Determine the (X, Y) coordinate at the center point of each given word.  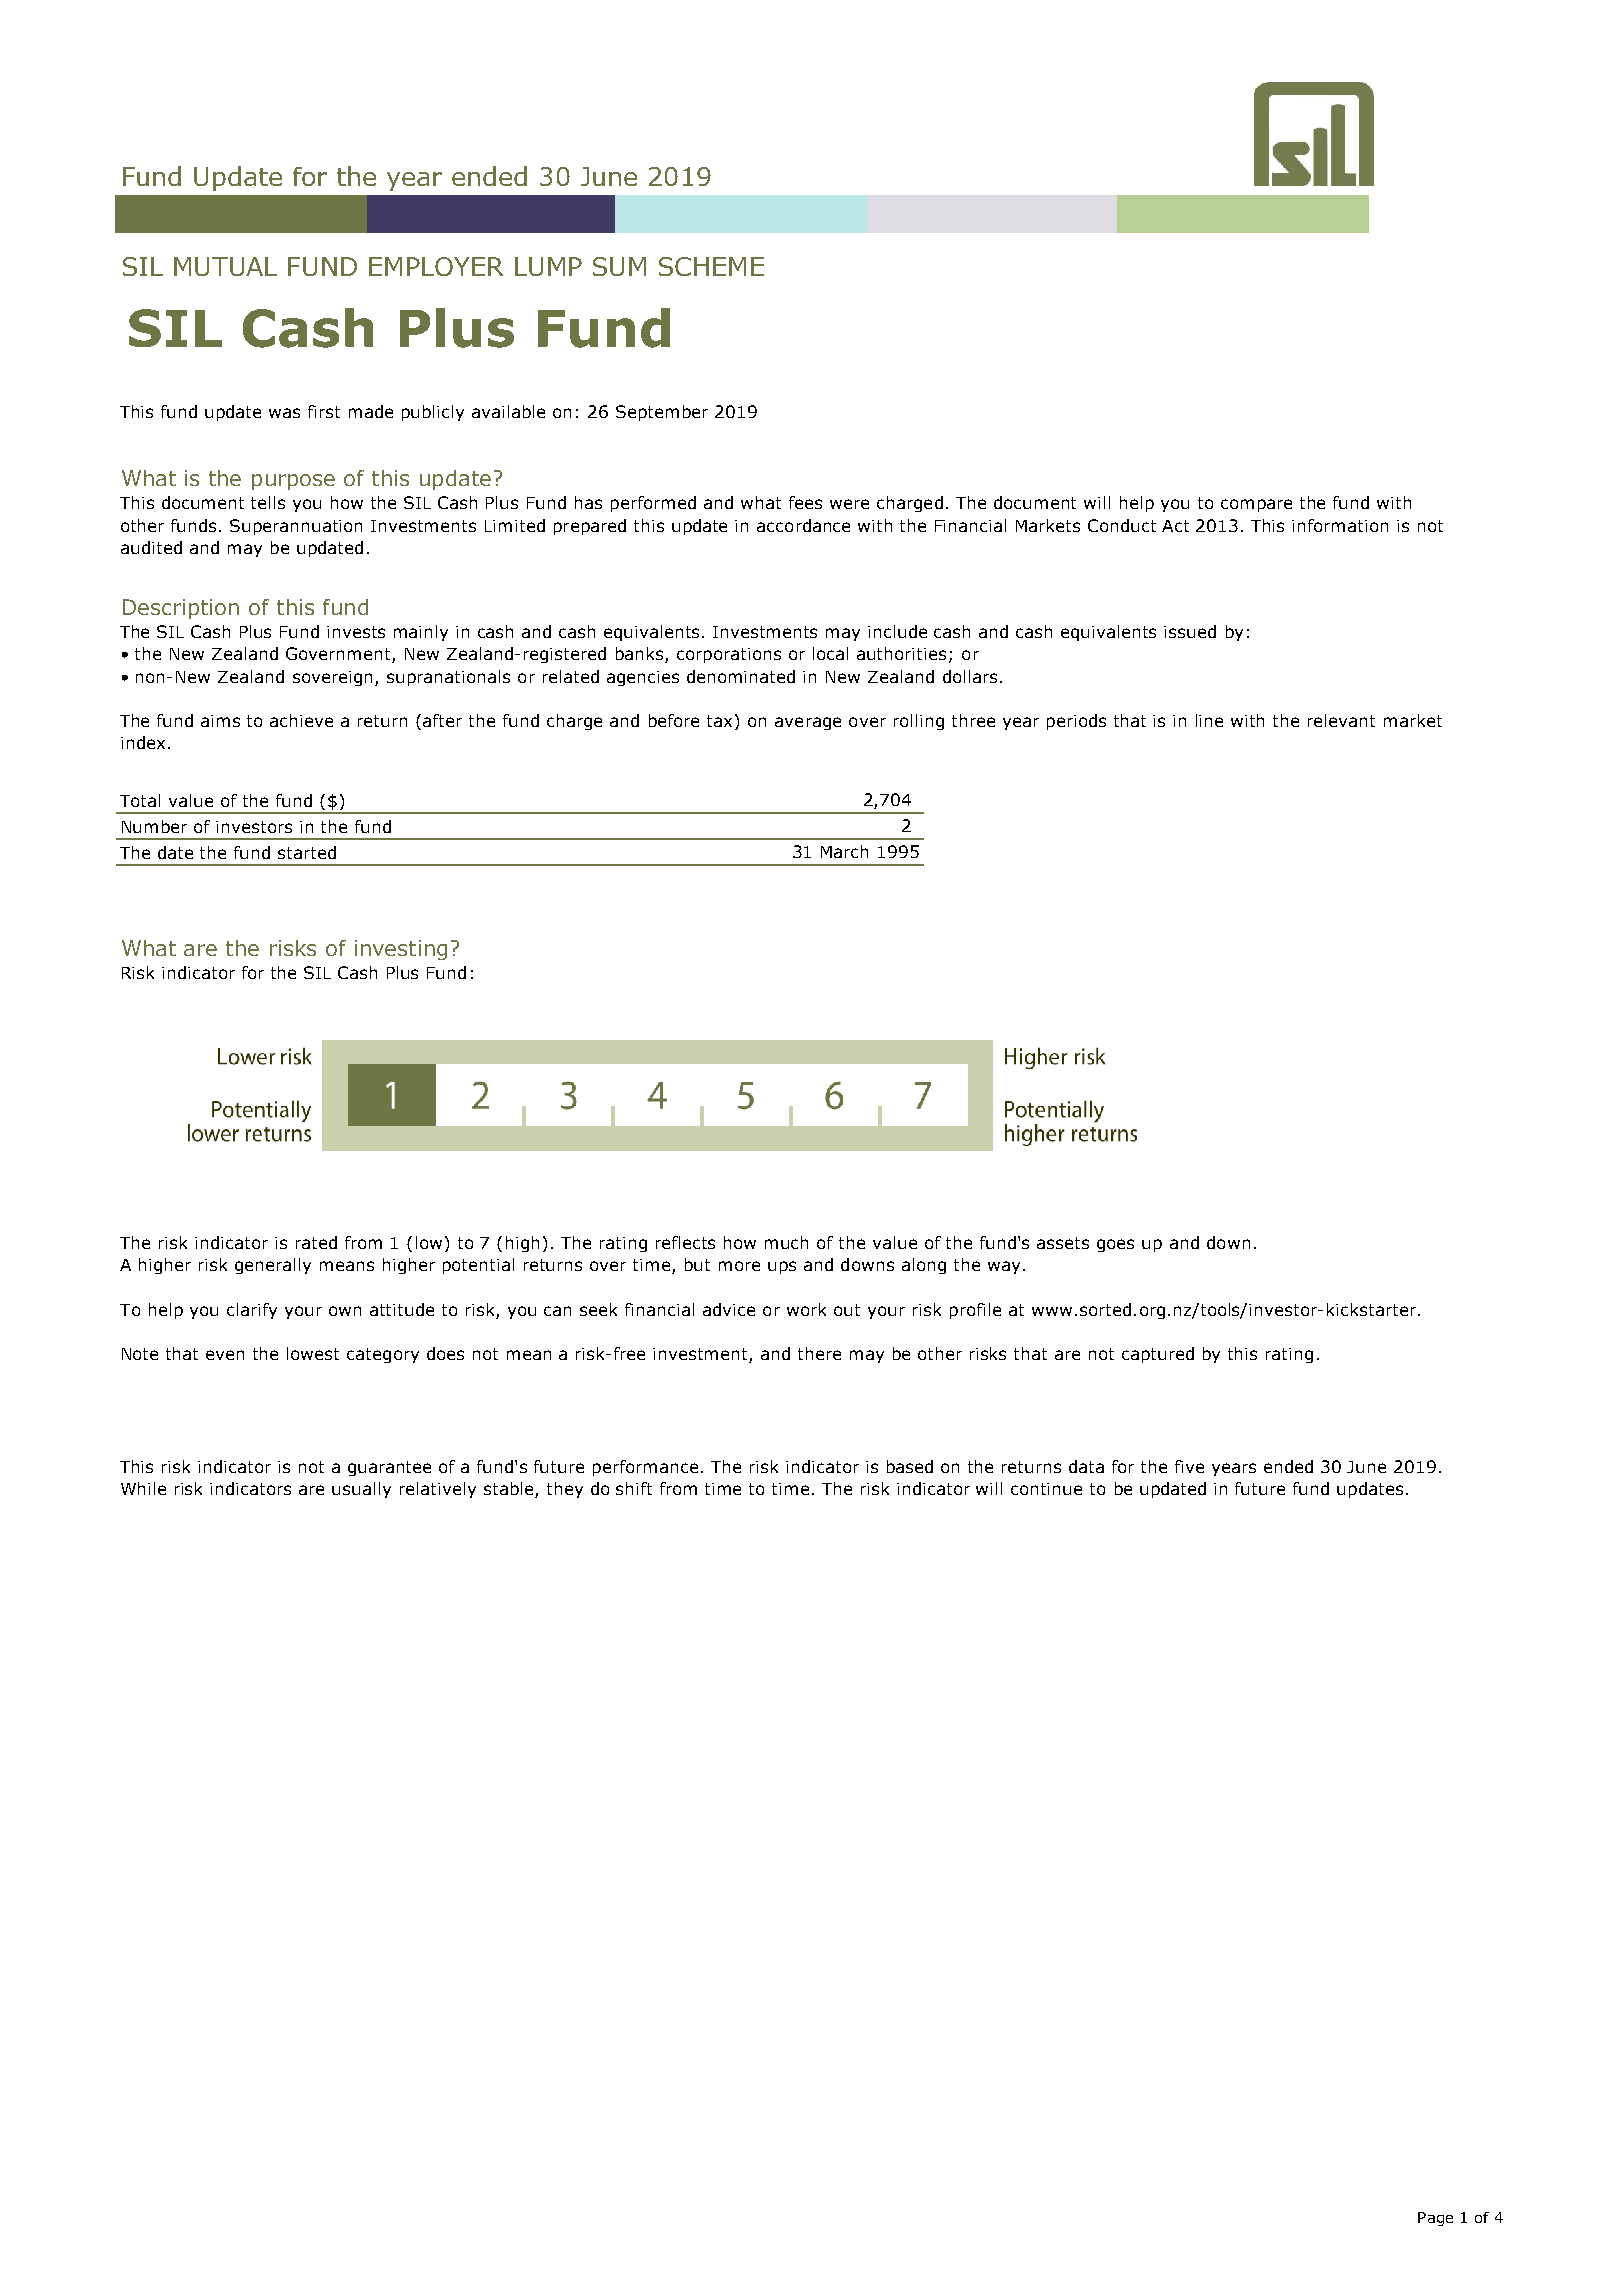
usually (361, 1490)
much (786, 1242)
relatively (438, 1490)
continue (1046, 1489)
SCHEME (711, 266)
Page (1435, 2219)
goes (1115, 1245)
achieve (301, 720)
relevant (1341, 720)
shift (634, 1488)
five (1189, 1466)
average (808, 723)
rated (316, 1242)
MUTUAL (225, 266)
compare (1256, 505)
